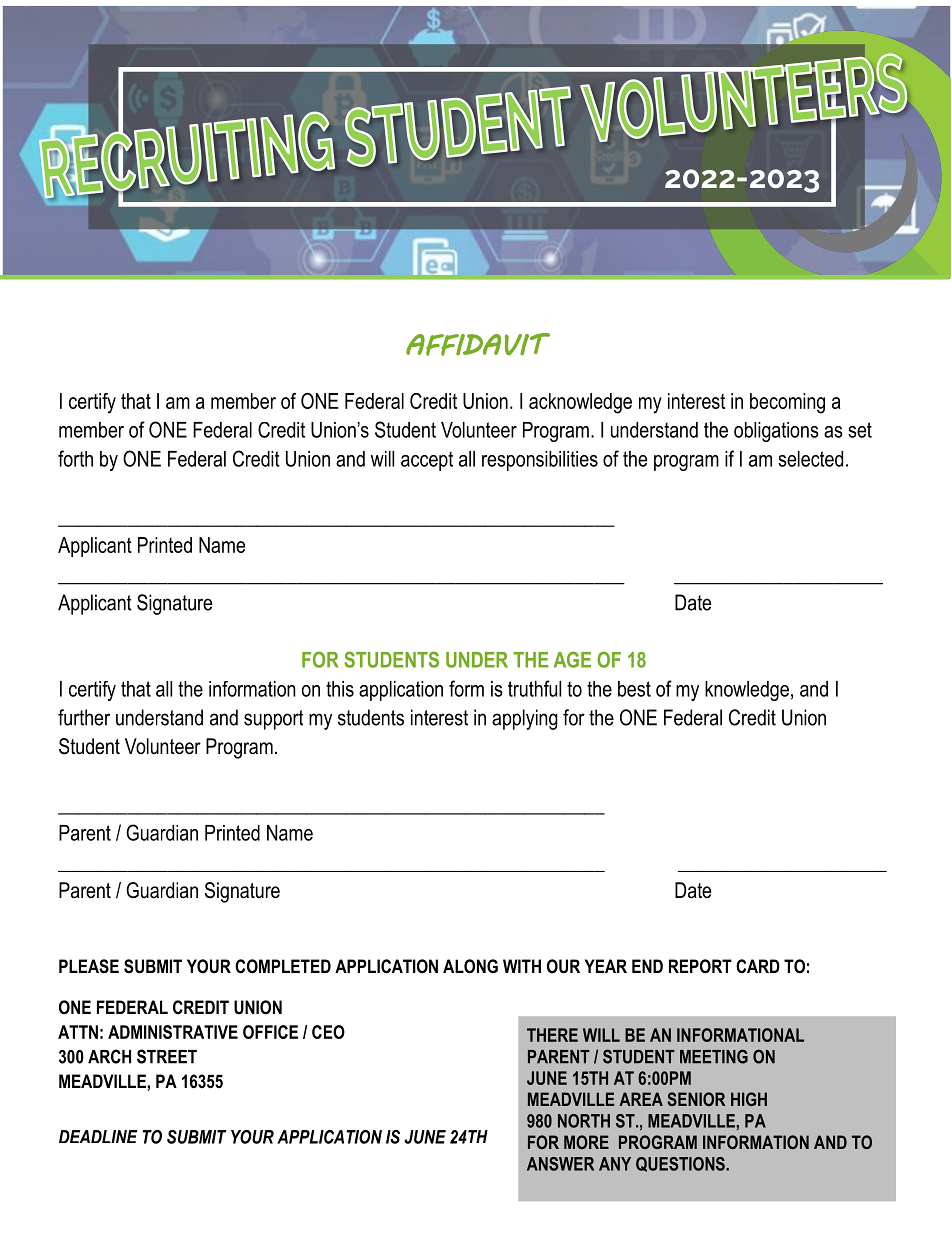 This image has height=1233, width=952. What do you see at coordinates (749, 1099) in the image?
I see `HIGH` at bounding box center [749, 1099].
